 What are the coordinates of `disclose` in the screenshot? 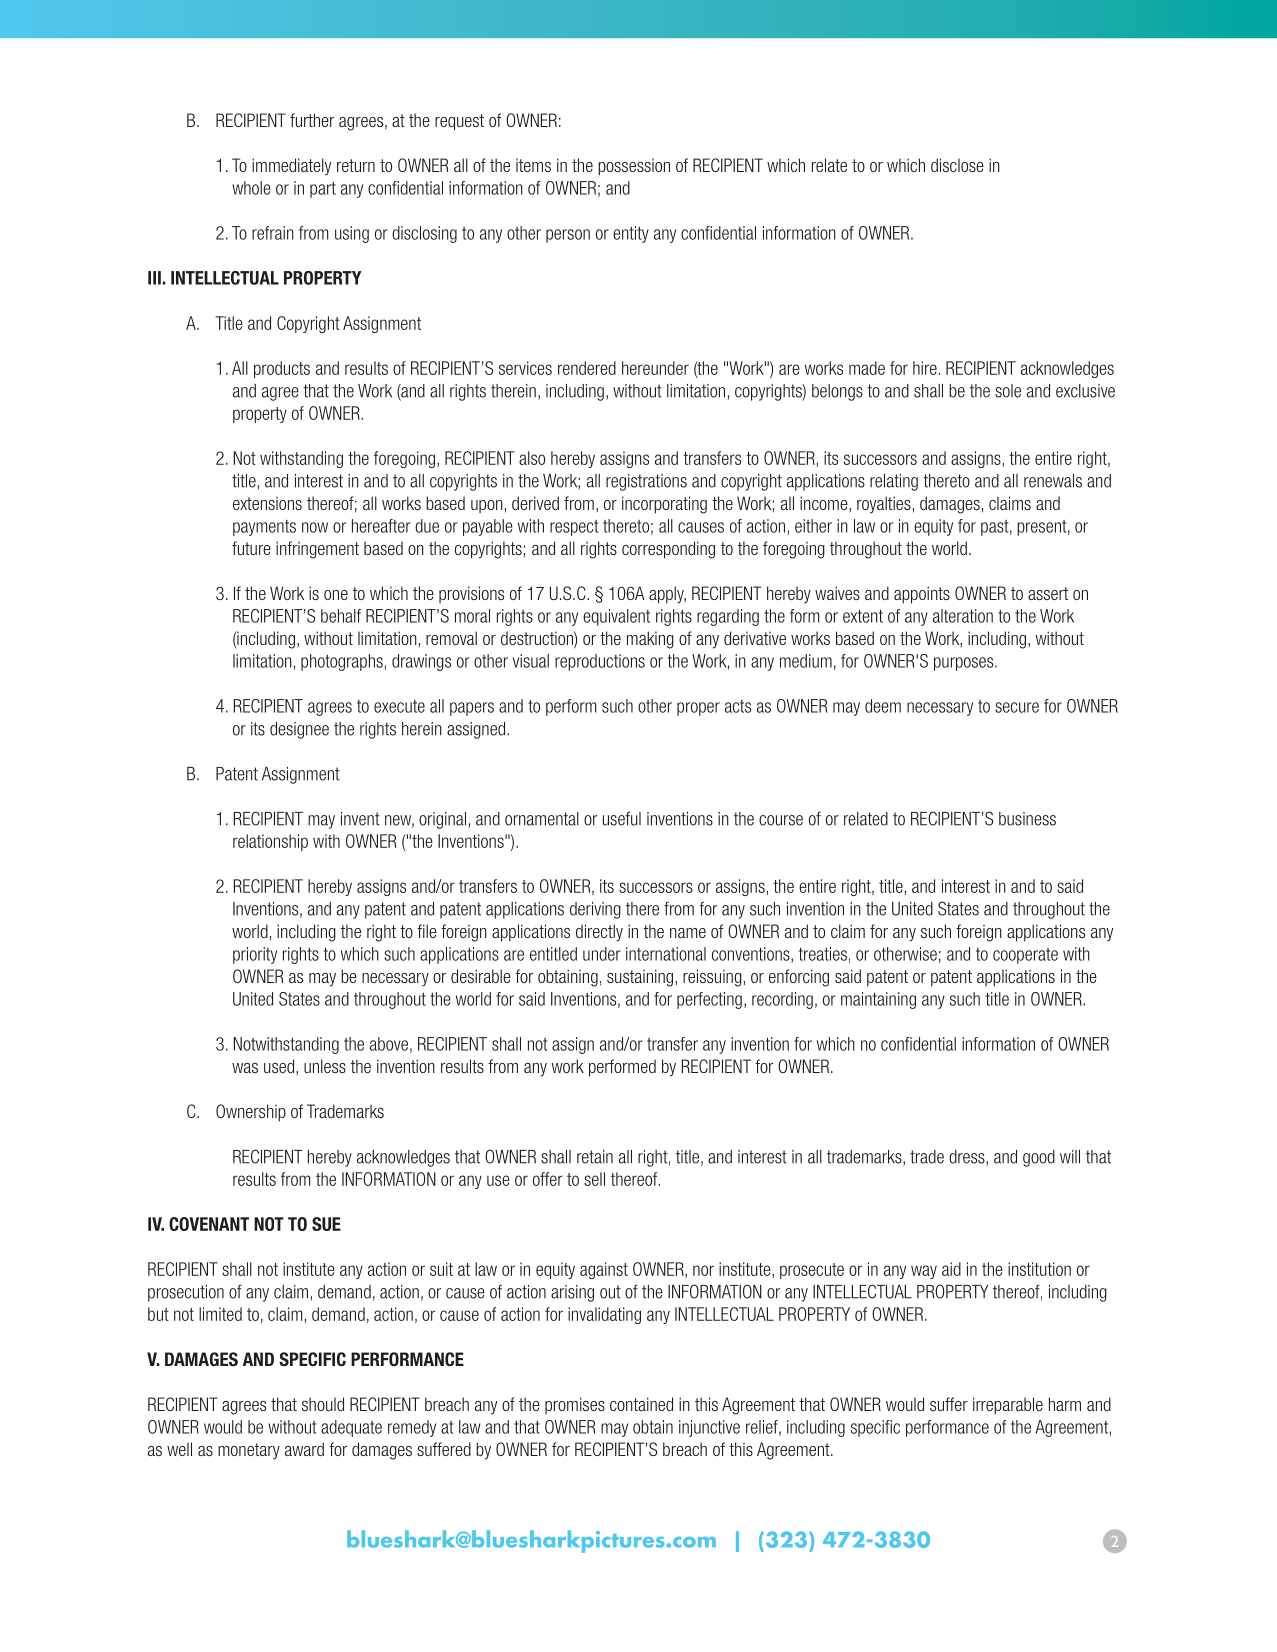 It's located at (957, 165).
